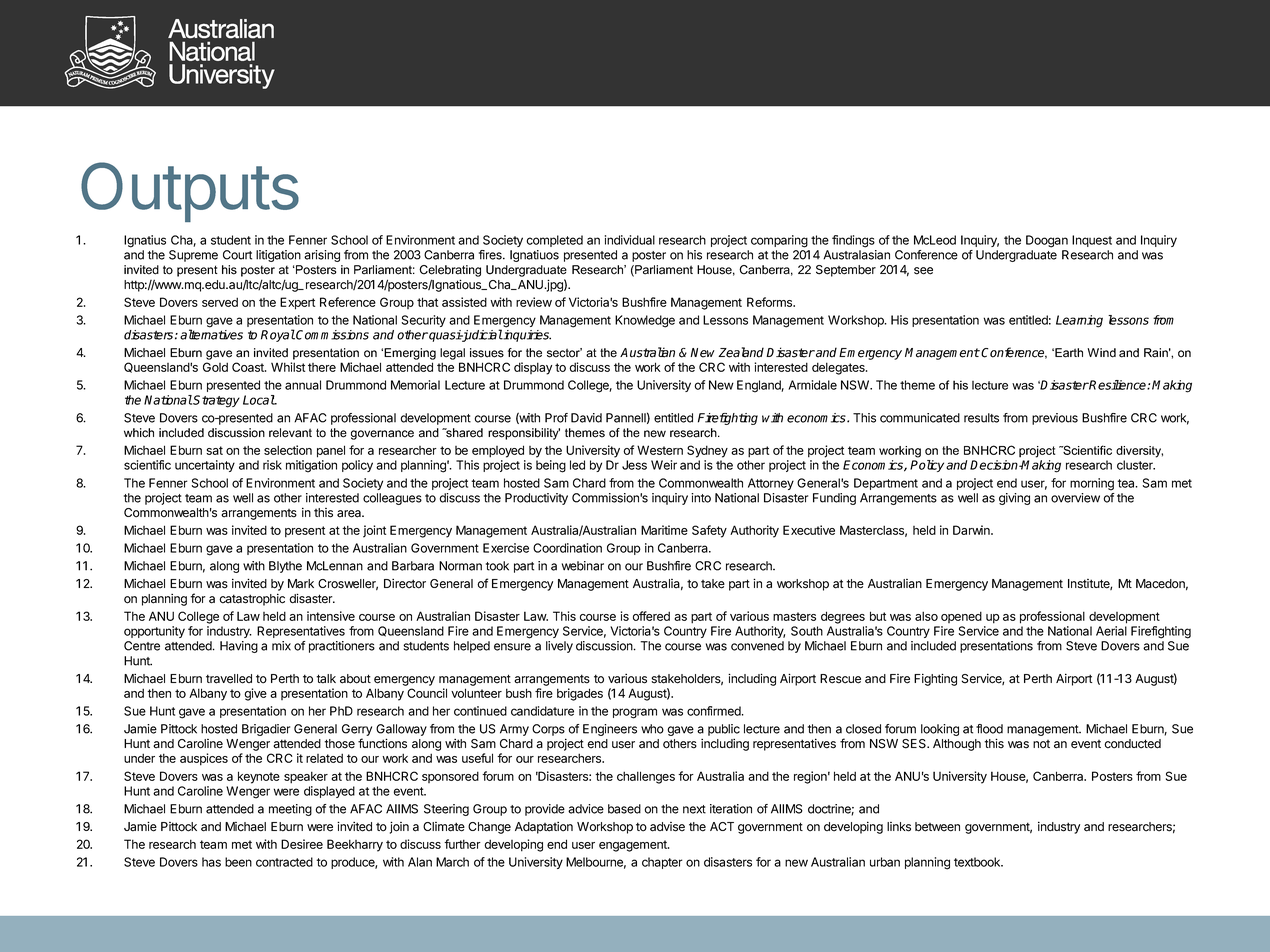 This image has height=952, width=1270. I want to click on individual, so click(630, 240).
